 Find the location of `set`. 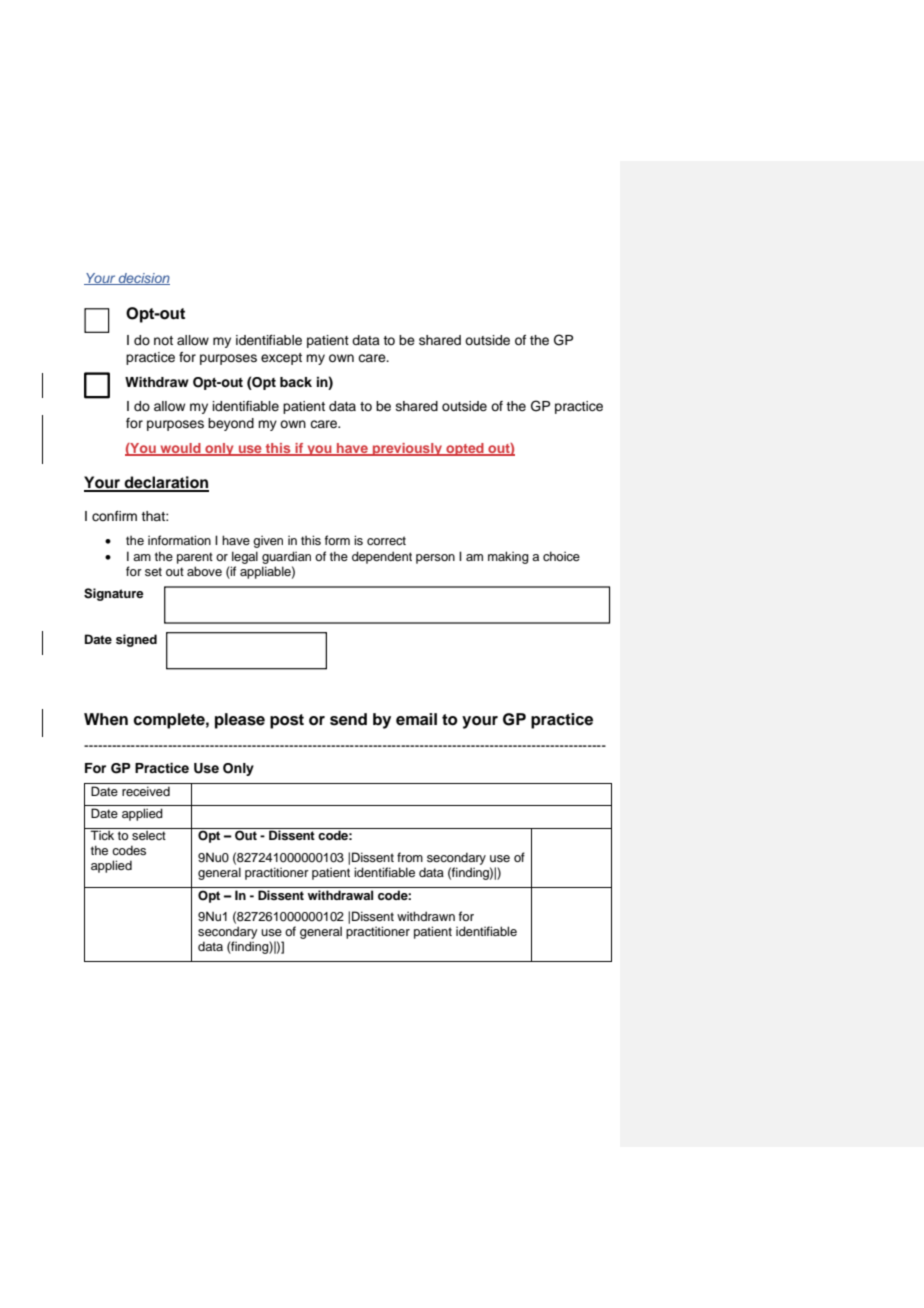

set is located at coordinates (153, 571).
